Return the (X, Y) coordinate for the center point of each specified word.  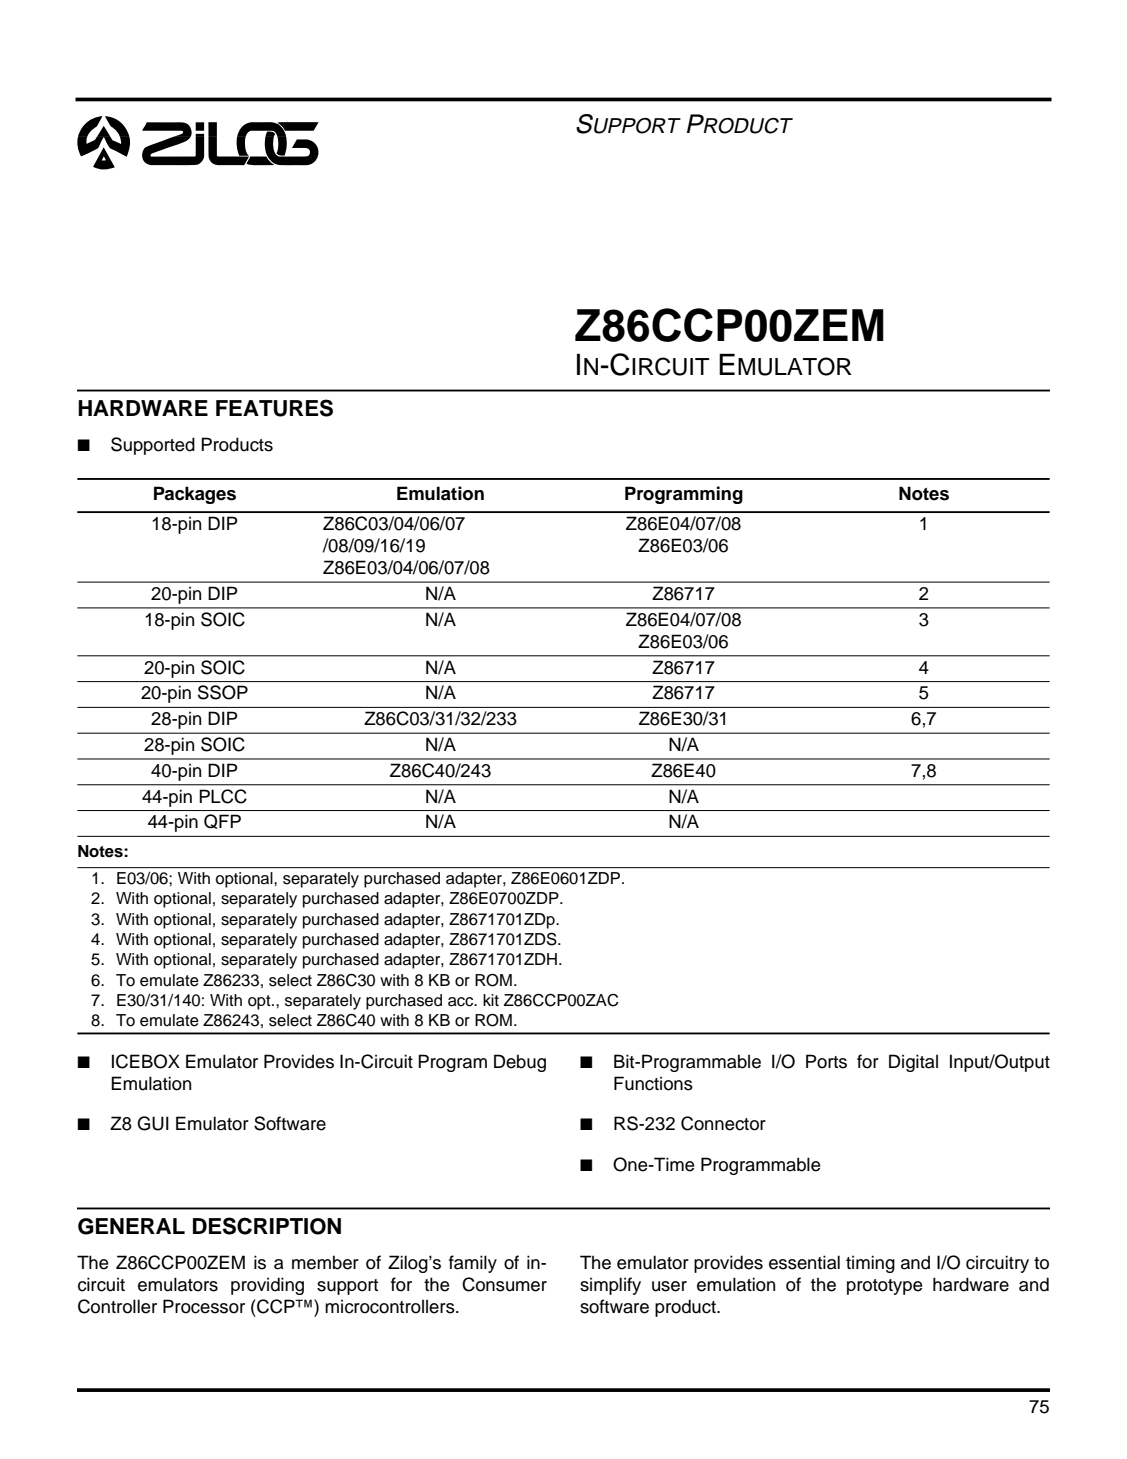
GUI (153, 1123)
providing (267, 1286)
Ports (826, 1061)
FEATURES (274, 408)
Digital (913, 1063)
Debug (520, 1063)
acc (462, 1002)
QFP (222, 821)
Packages (195, 495)
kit (491, 1000)
